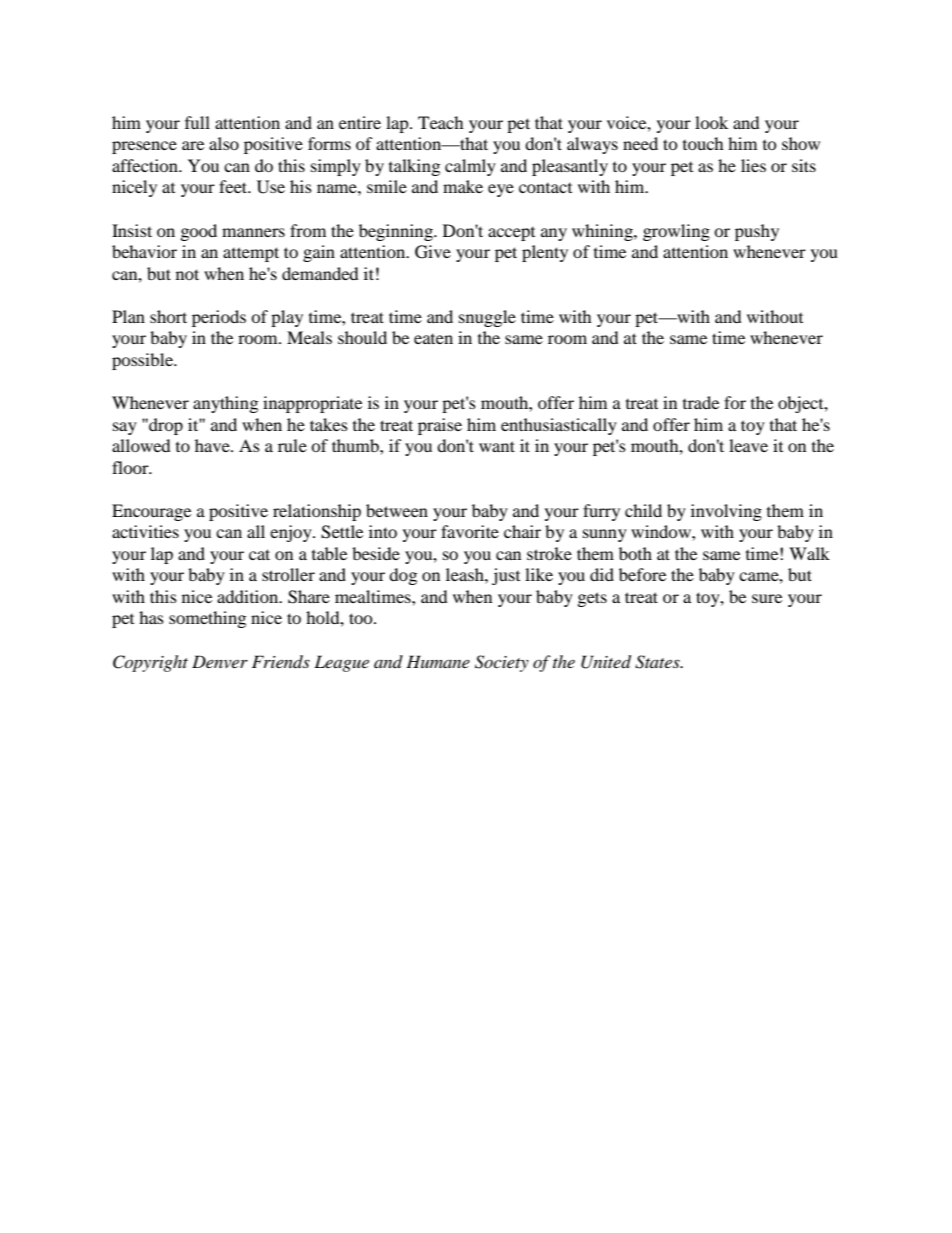 This screenshot has width=952, height=1233. What do you see at coordinates (703, 143) in the screenshot?
I see `touch` at bounding box center [703, 143].
